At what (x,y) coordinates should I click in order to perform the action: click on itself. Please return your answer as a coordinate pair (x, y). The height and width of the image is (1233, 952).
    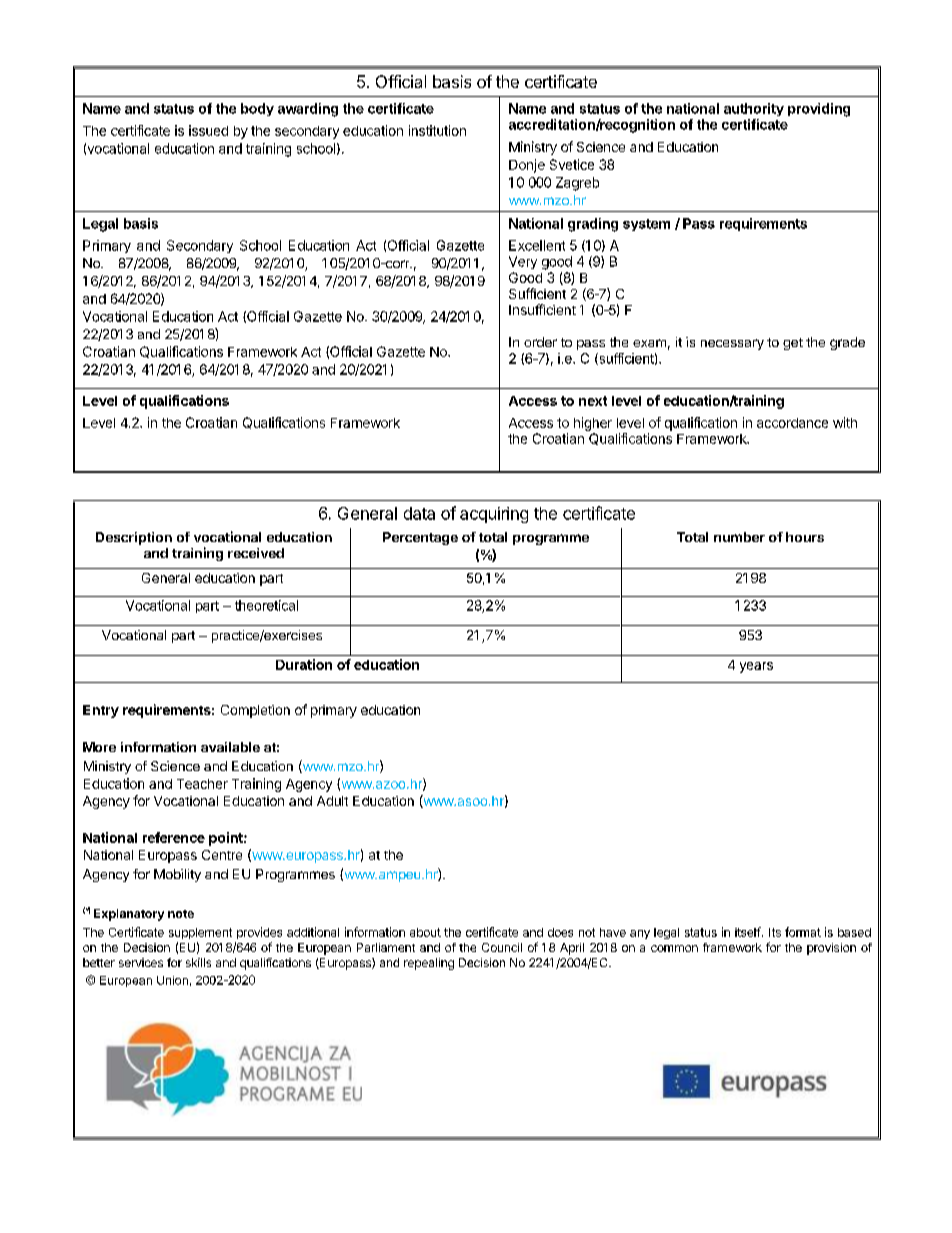
    Looking at the image, I should click on (748, 932).
